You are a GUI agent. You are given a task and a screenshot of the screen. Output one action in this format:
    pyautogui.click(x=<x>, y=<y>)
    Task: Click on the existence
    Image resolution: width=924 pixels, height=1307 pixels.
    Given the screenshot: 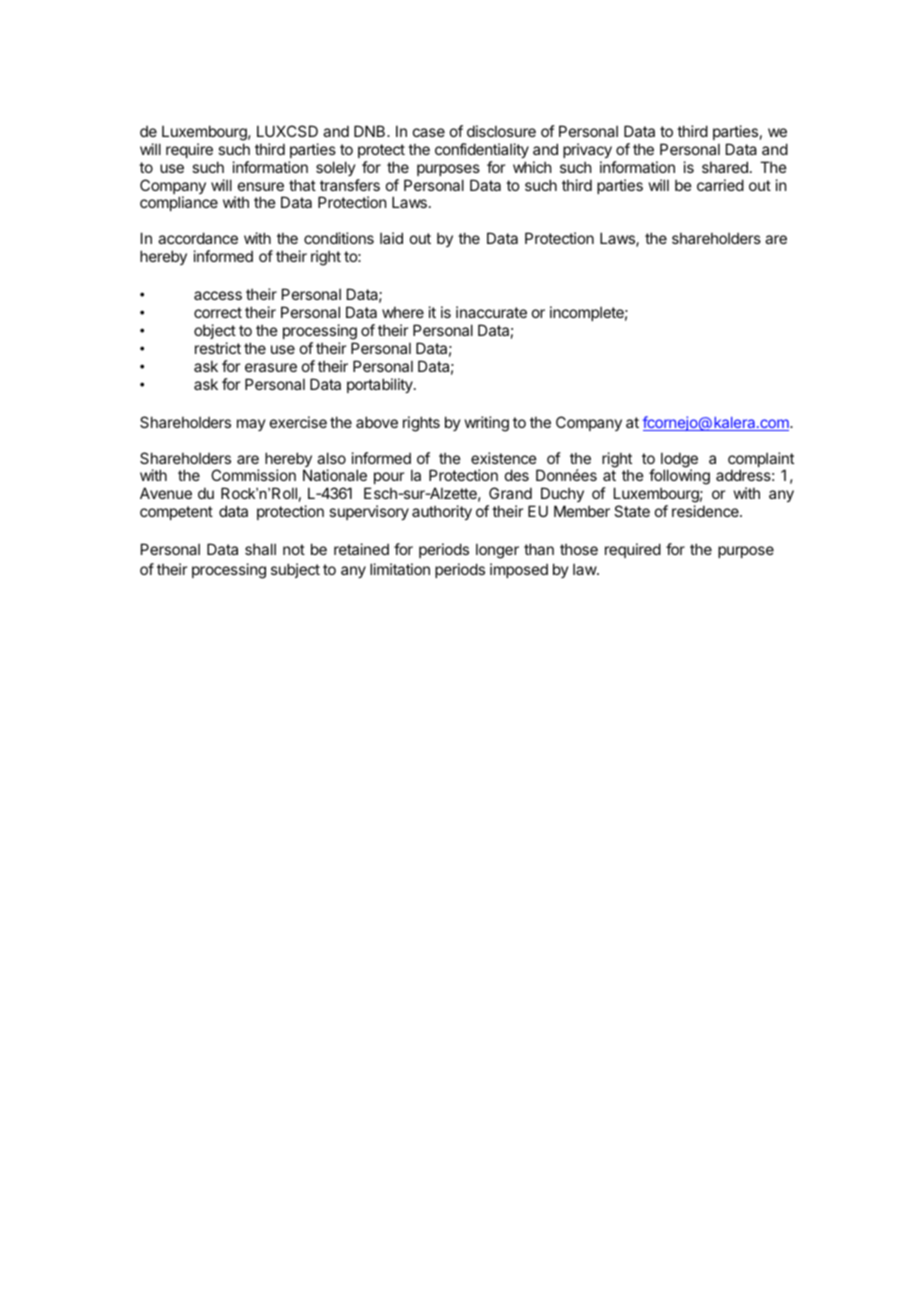 What is the action you would take?
    pyautogui.click(x=504, y=458)
